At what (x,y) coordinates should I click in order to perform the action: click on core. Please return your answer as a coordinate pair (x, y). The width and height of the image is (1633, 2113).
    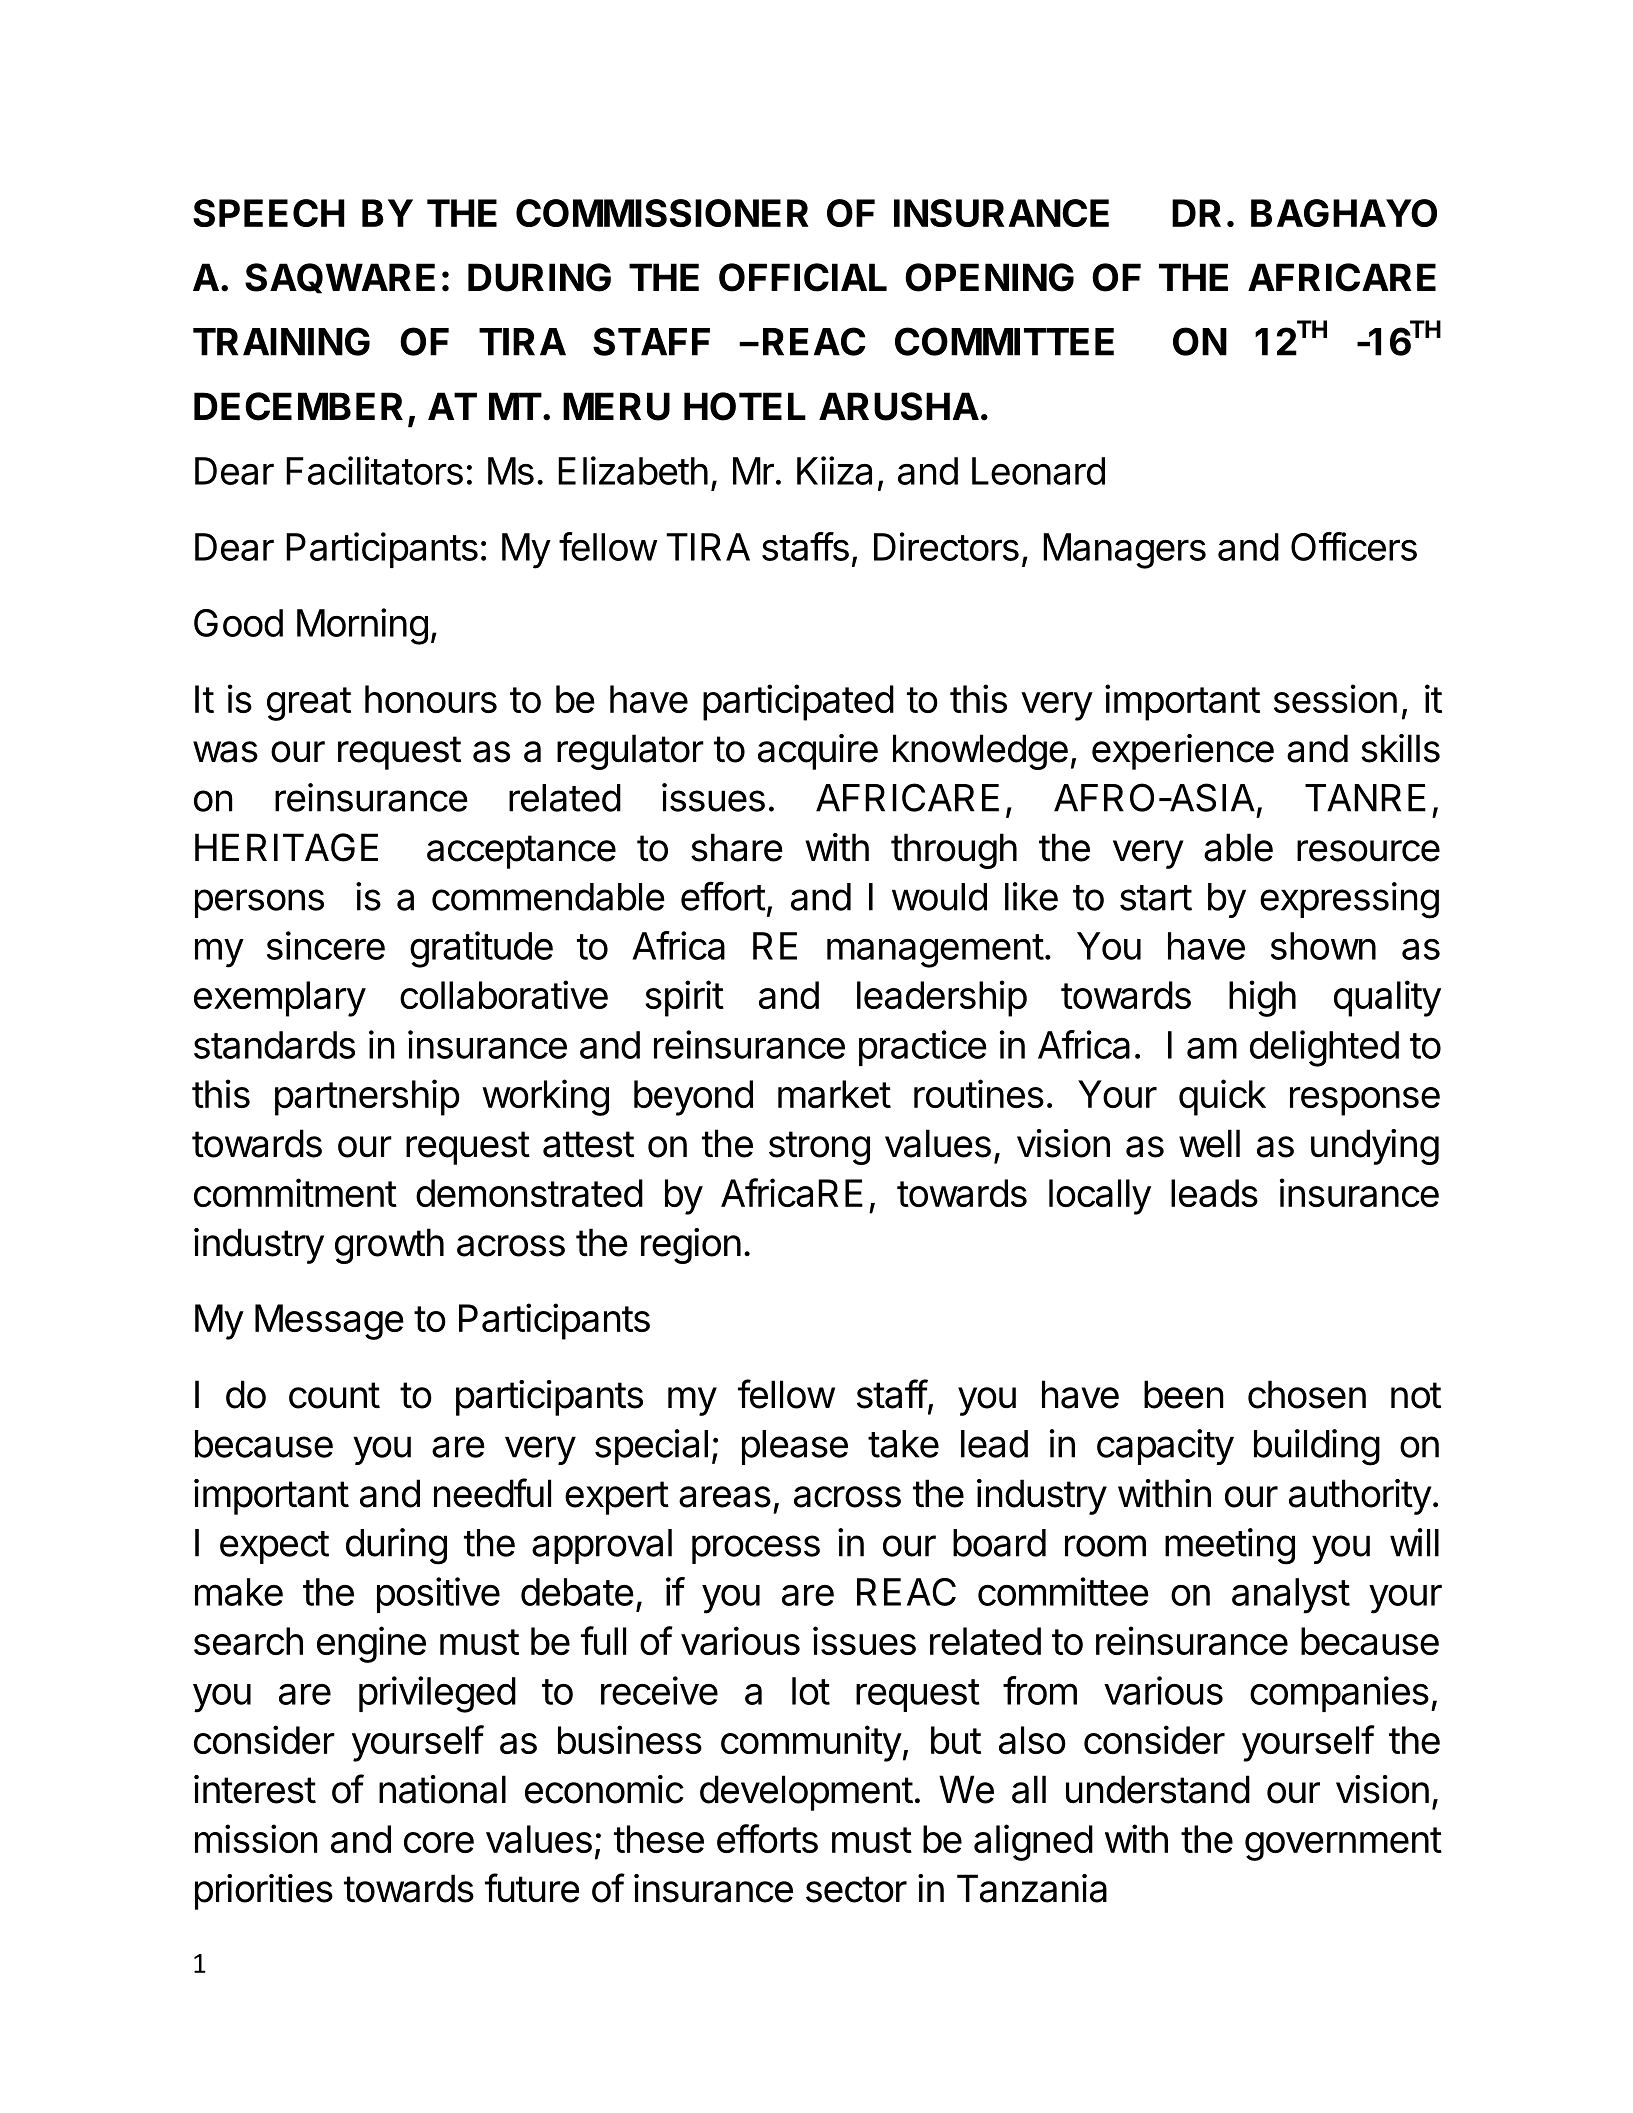
    Looking at the image, I should click on (439, 1842).
